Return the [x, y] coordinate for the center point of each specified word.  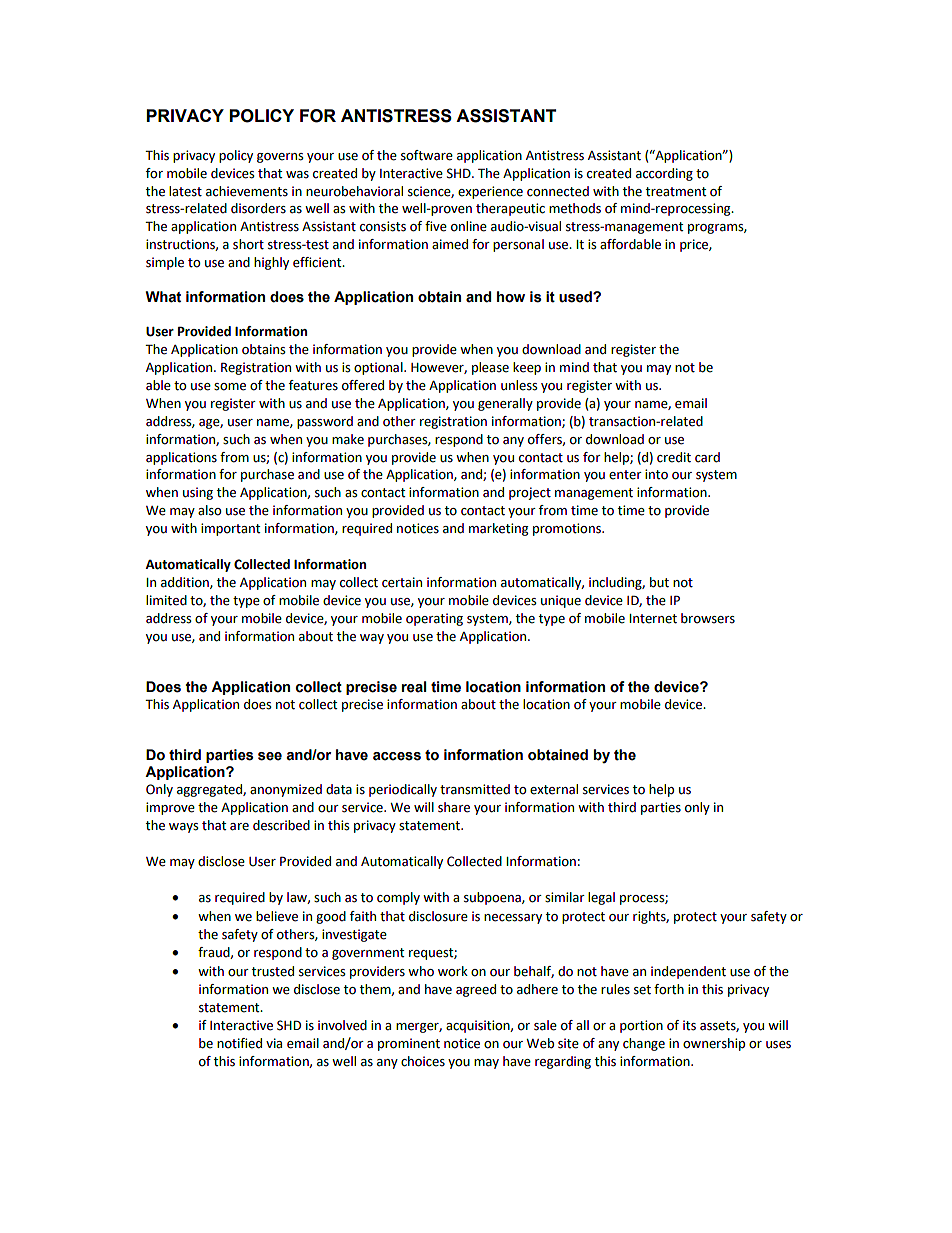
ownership [714, 1044]
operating [434, 619]
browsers [708, 618]
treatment [676, 192]
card [707, 457]
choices [423, 1061]
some [230, 387]
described [281, 825]
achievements [247, 191]
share [454, 807]
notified [239, 1043]
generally [505, 404]
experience [490, 192]
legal [601, 898]
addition [186, 583]
